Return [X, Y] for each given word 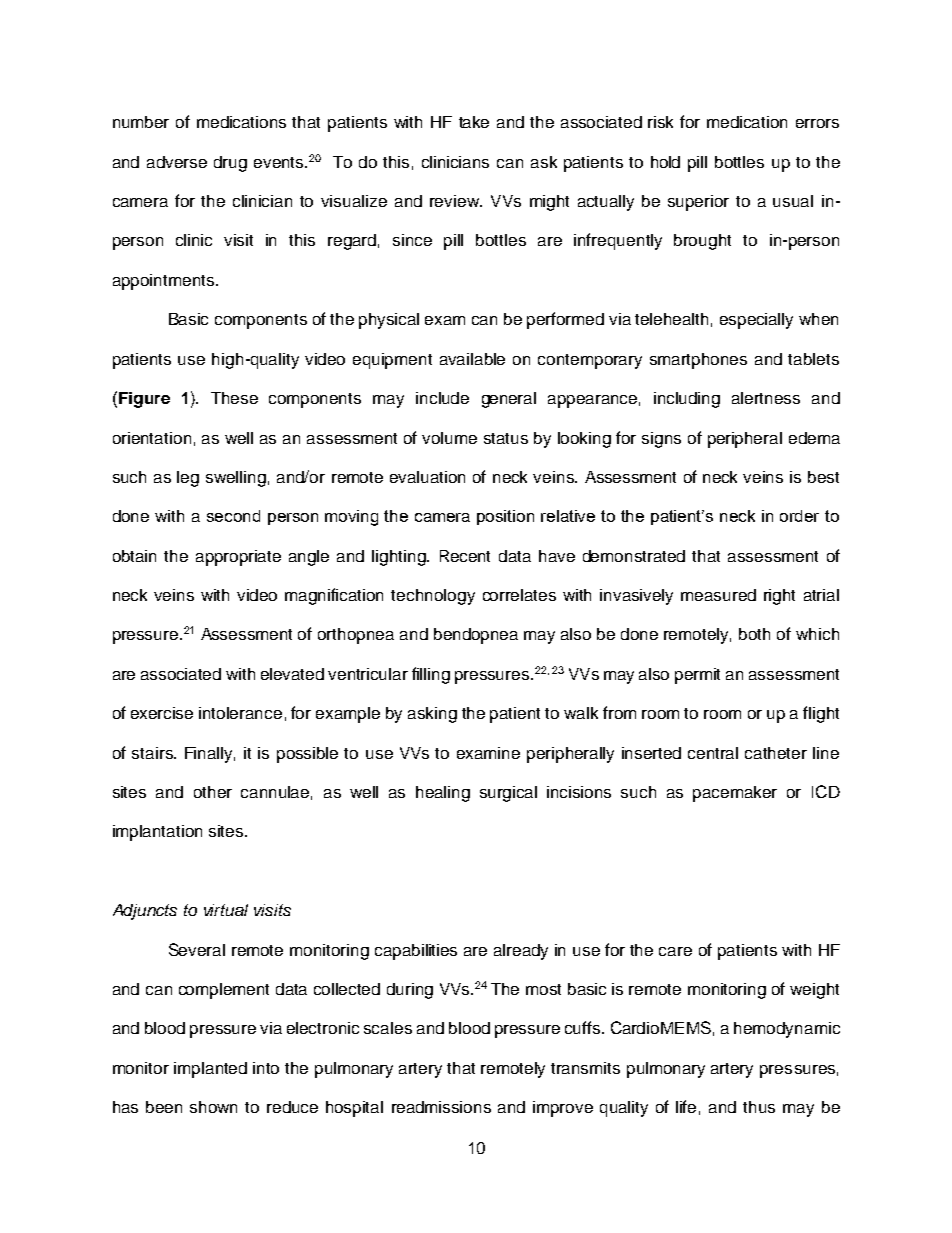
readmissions [441, 1107]
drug [230, 164]
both [754, 634]
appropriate [238, 558]
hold [665, 162]
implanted [210, 1070]
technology [433, 597]
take [474, 122]
